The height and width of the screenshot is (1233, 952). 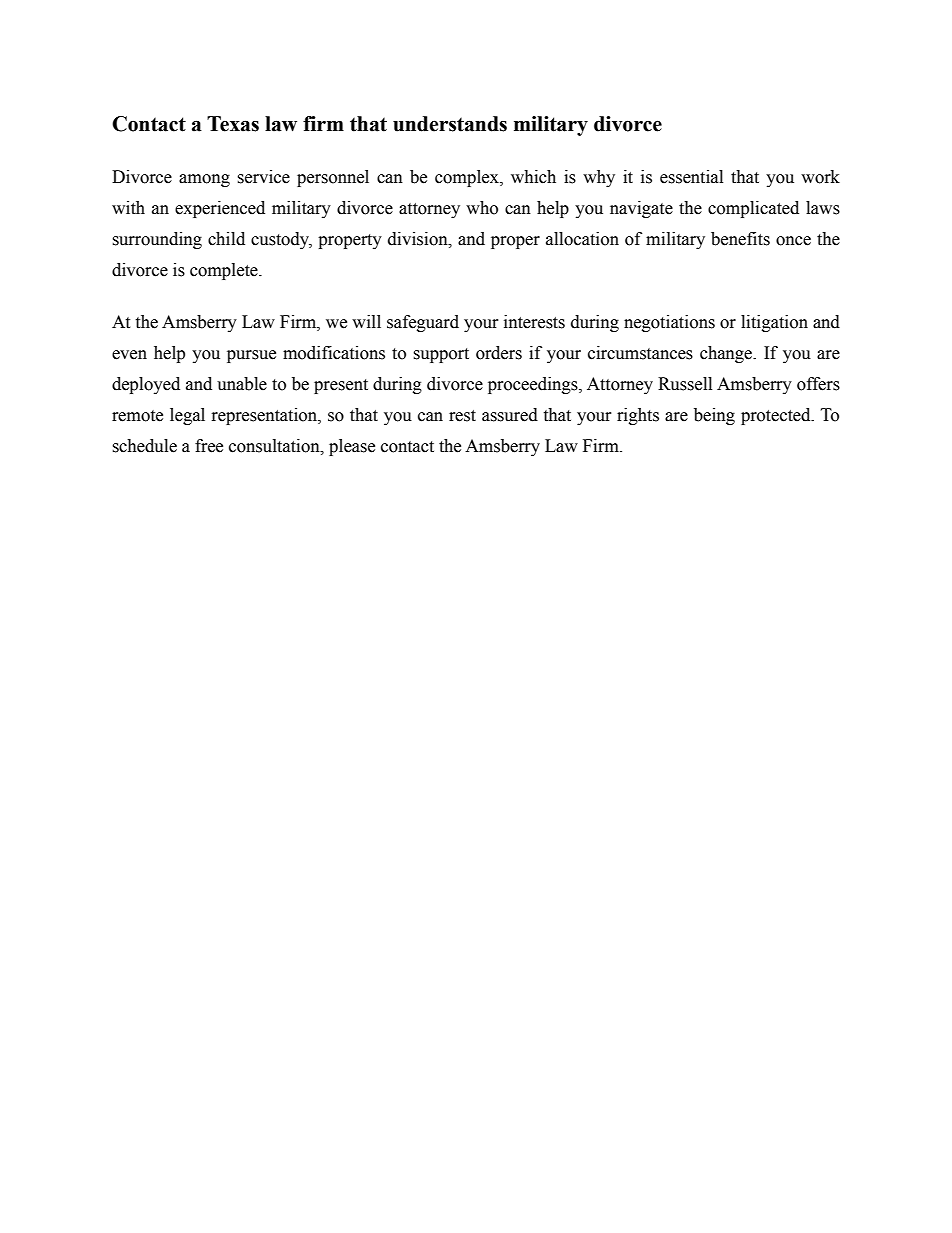 What do you see at coordinates (225, 271) in the screenshot?
I see `complete` at bounding box center [225, 271].
